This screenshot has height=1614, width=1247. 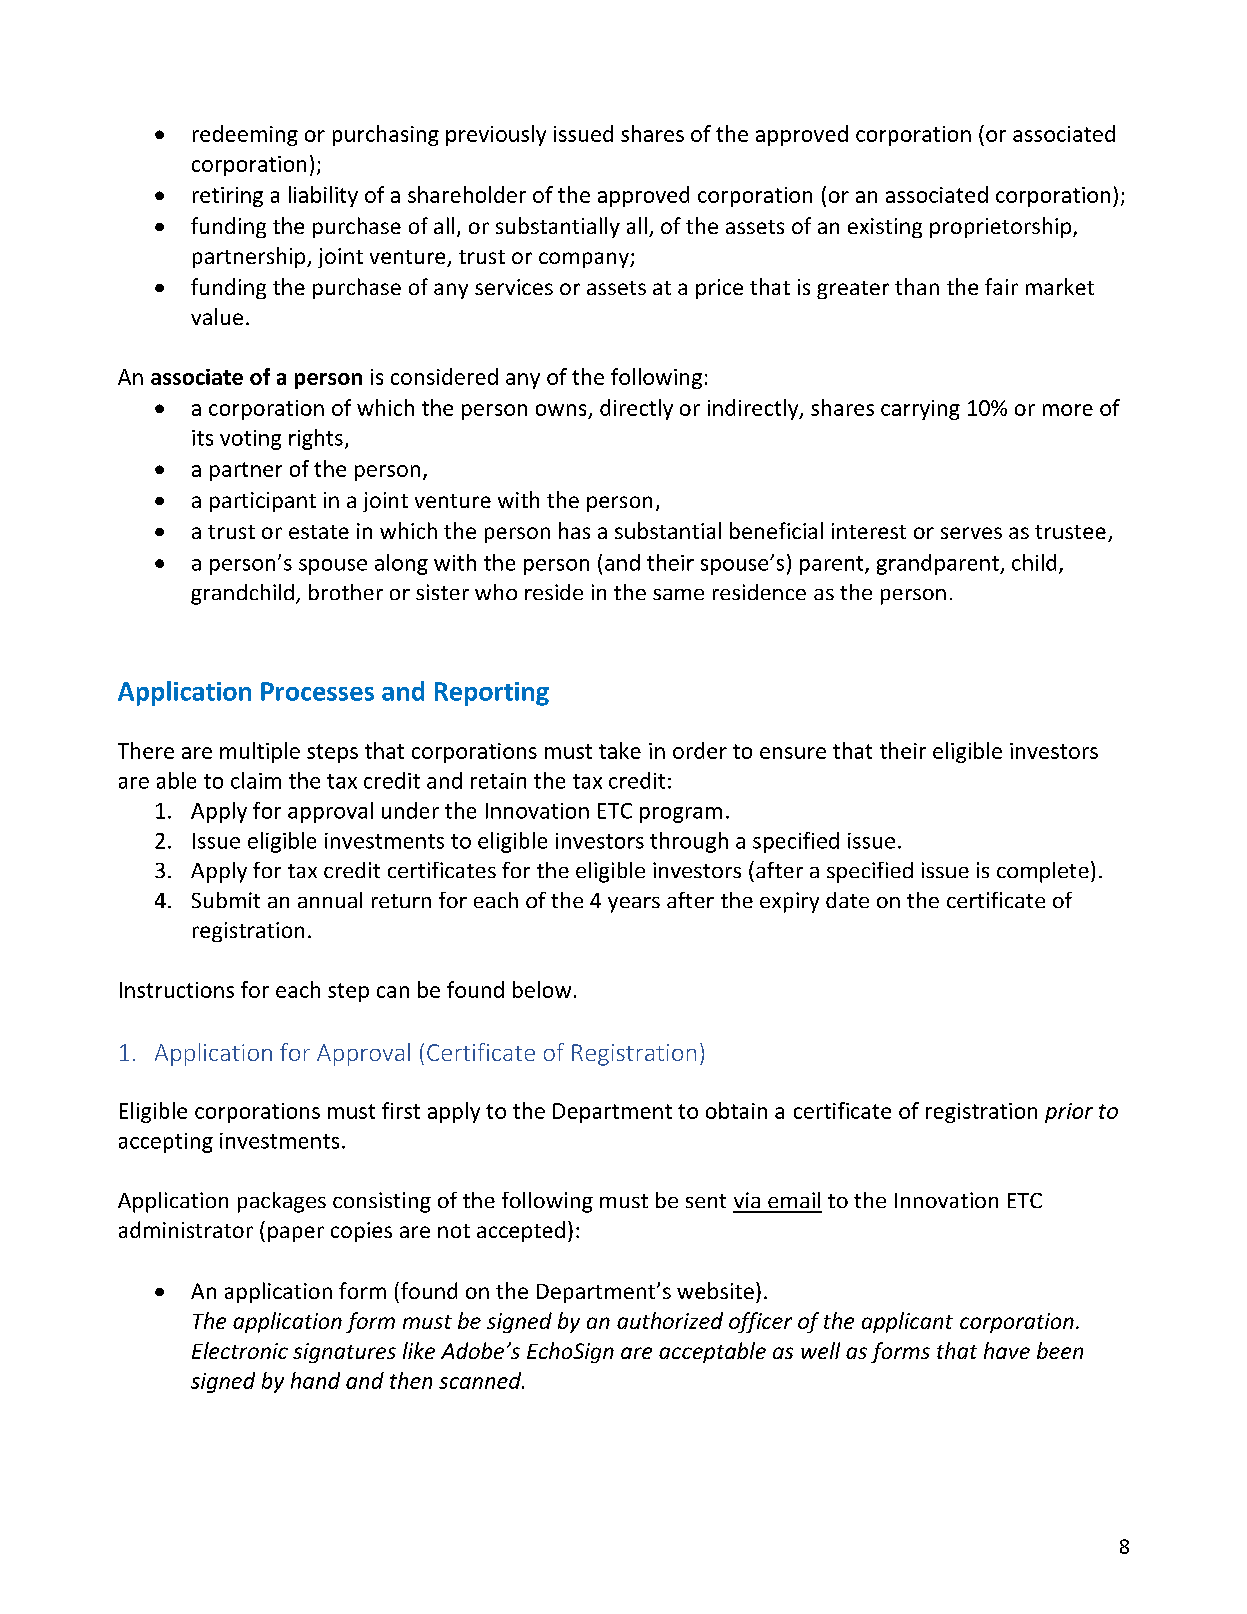 I want to click on previously, so click(x=496, y=135).
